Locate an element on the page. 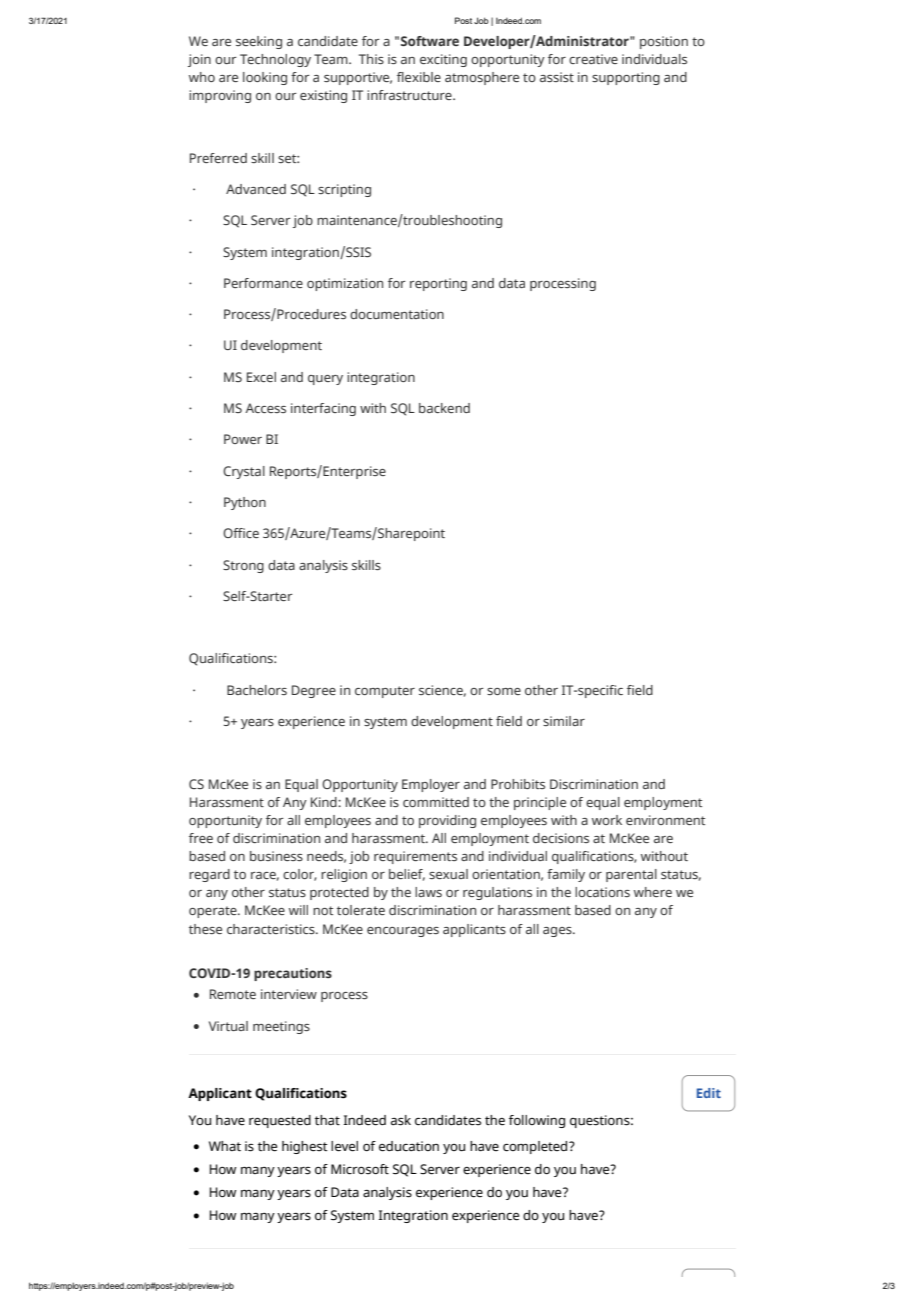 The image size is (924, 1308). requested is located at coordinates (280, 1121).
